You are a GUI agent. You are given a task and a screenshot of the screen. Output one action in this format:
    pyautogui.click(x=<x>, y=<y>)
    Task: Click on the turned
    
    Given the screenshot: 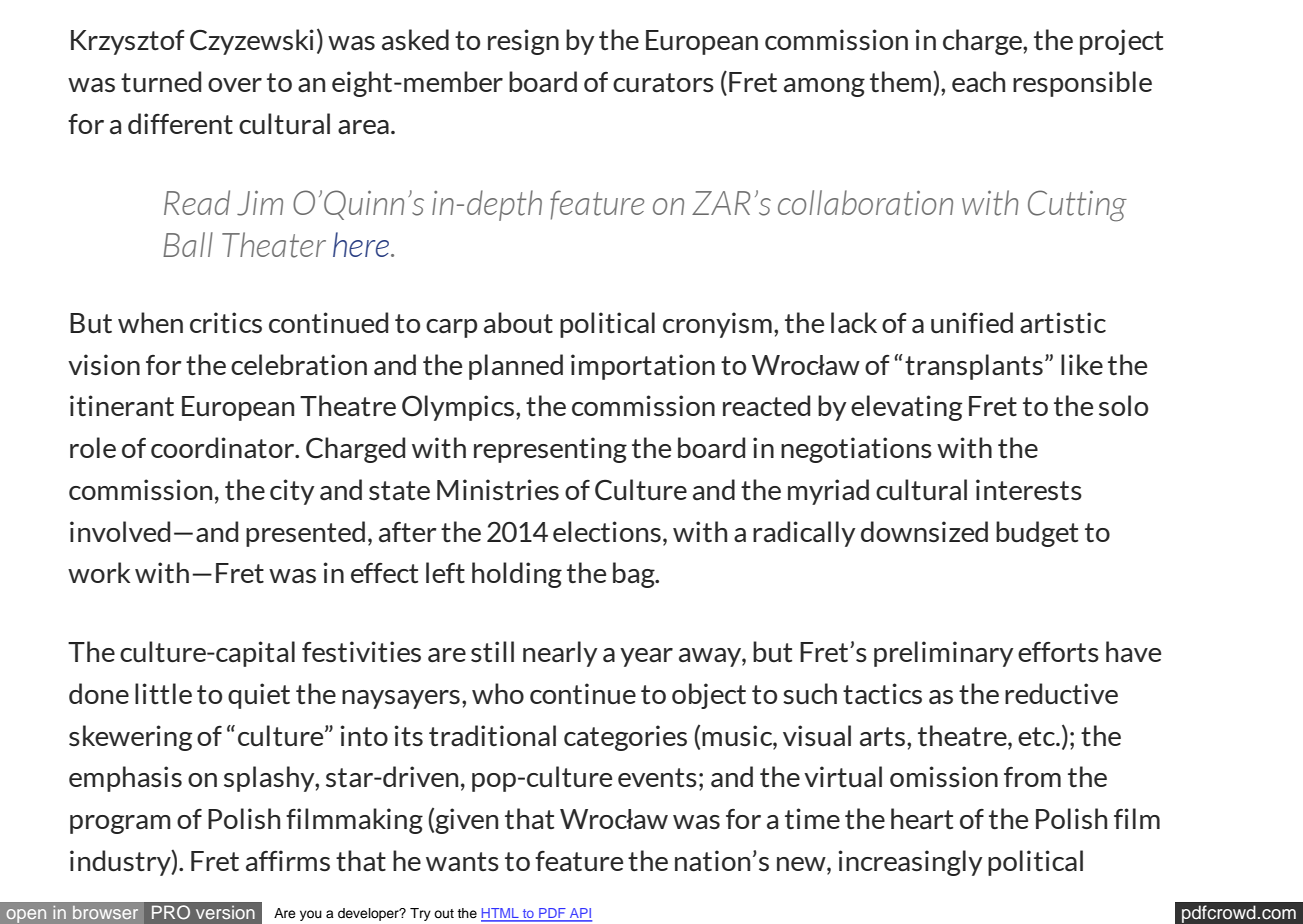 What is the action you would take?
    pyautogui.click(x=161, y=81)
